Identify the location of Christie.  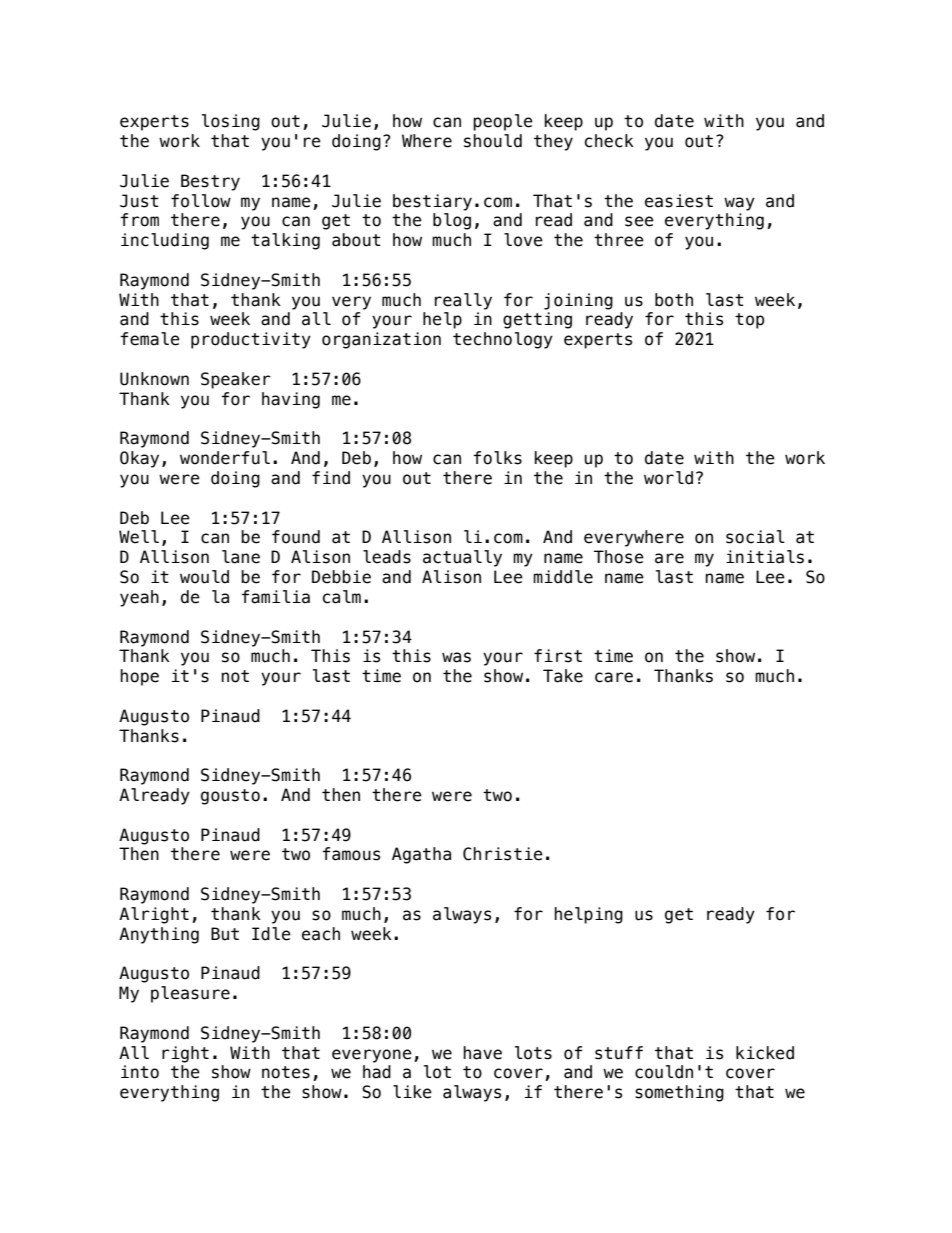
(503, 854).
